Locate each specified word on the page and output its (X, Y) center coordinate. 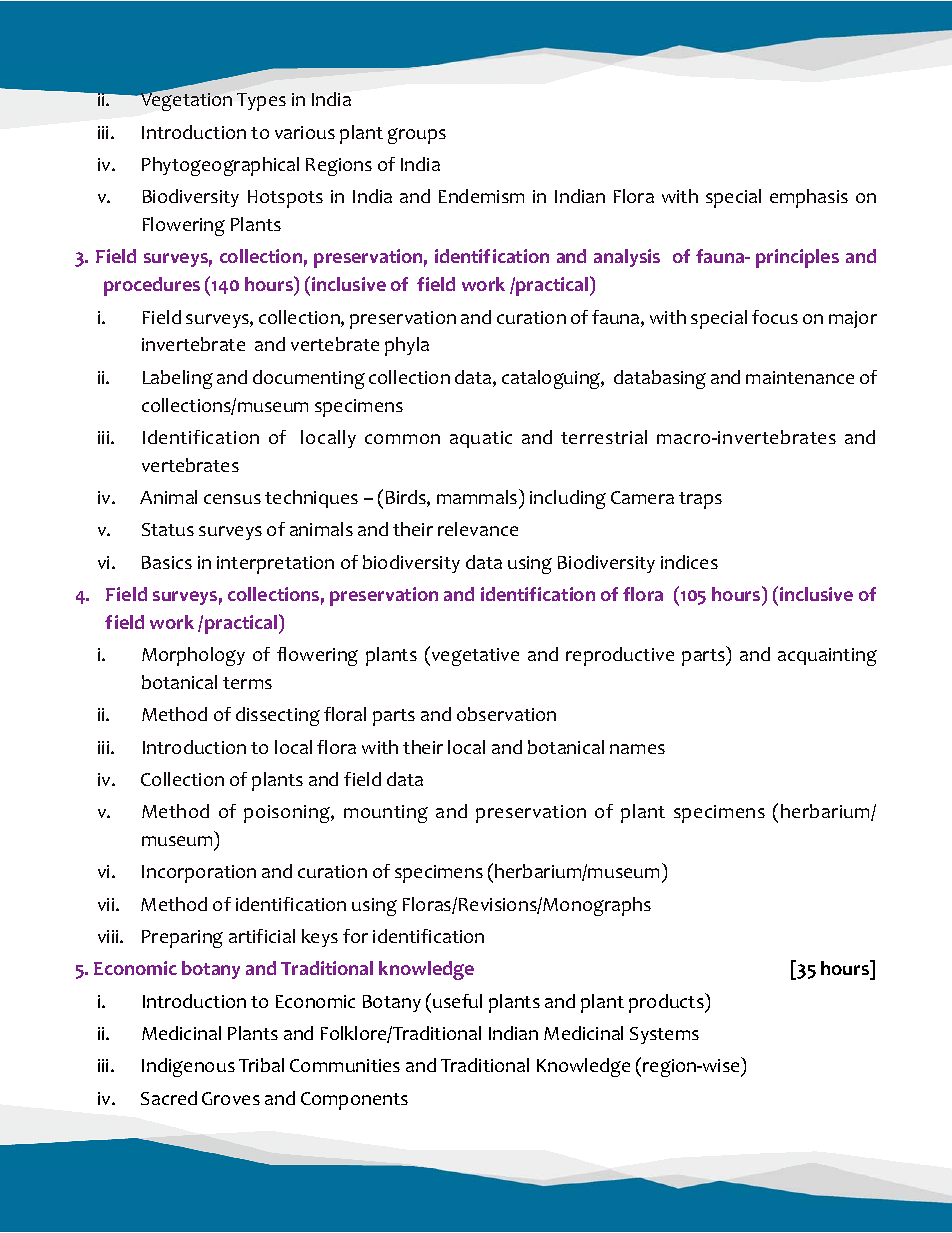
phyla (407, 346)
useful (457, 1001)
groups (417, 136)
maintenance (800, 377)
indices (689, 562)
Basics (167, 562)
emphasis (809, 198)
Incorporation (199, 874)
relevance (478, 529)
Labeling (178, 379)
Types (261, 102)
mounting (386, 814)
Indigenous (188, 1067)
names (637, 749)
